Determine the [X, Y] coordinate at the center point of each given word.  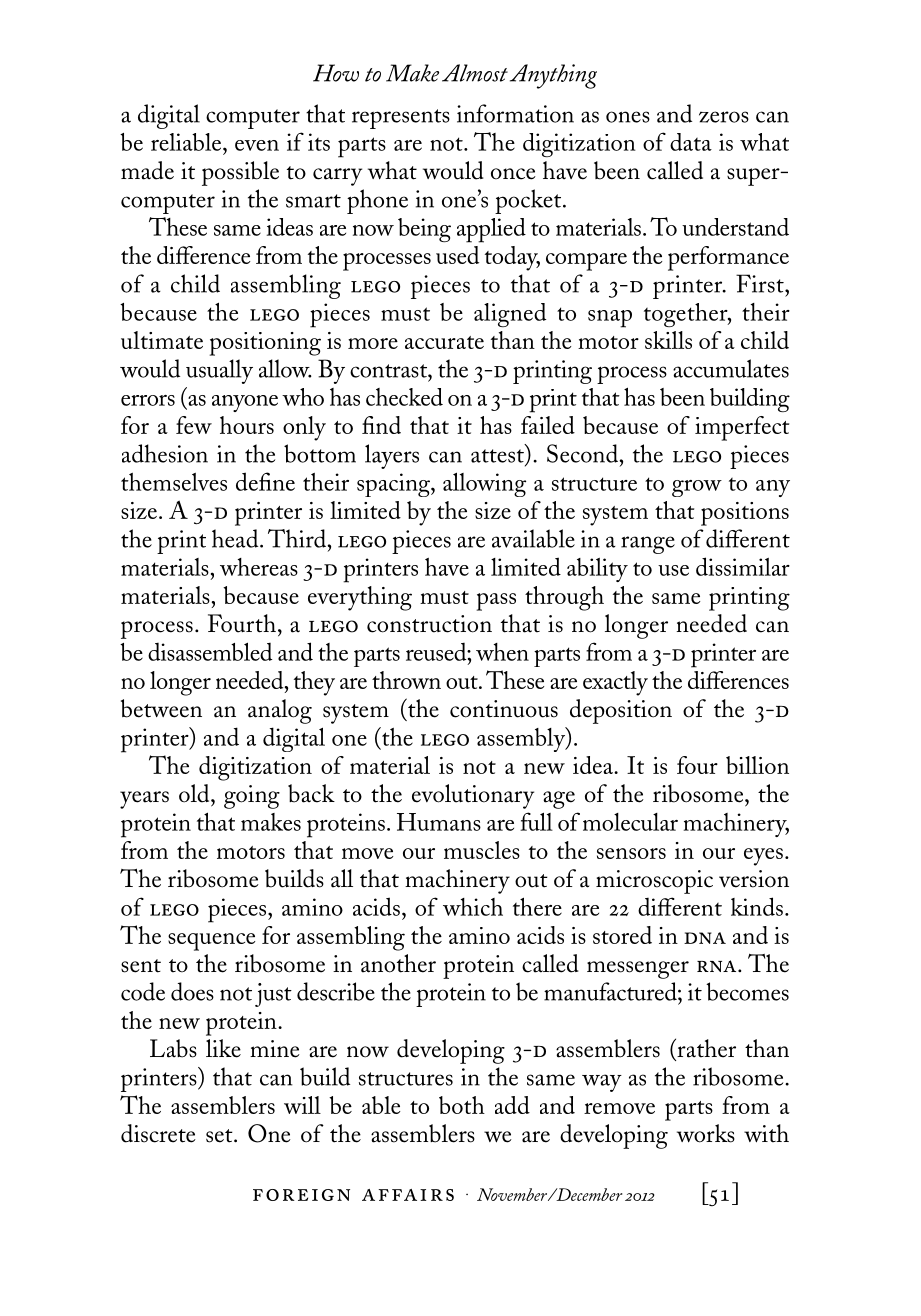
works [706, 1133]
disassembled [210, 651]
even [257, 145]
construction [429, 624]
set [220, 1136]
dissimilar [743, 566]
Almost [475, 73]
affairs [408, 1195]
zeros [724, 117]
